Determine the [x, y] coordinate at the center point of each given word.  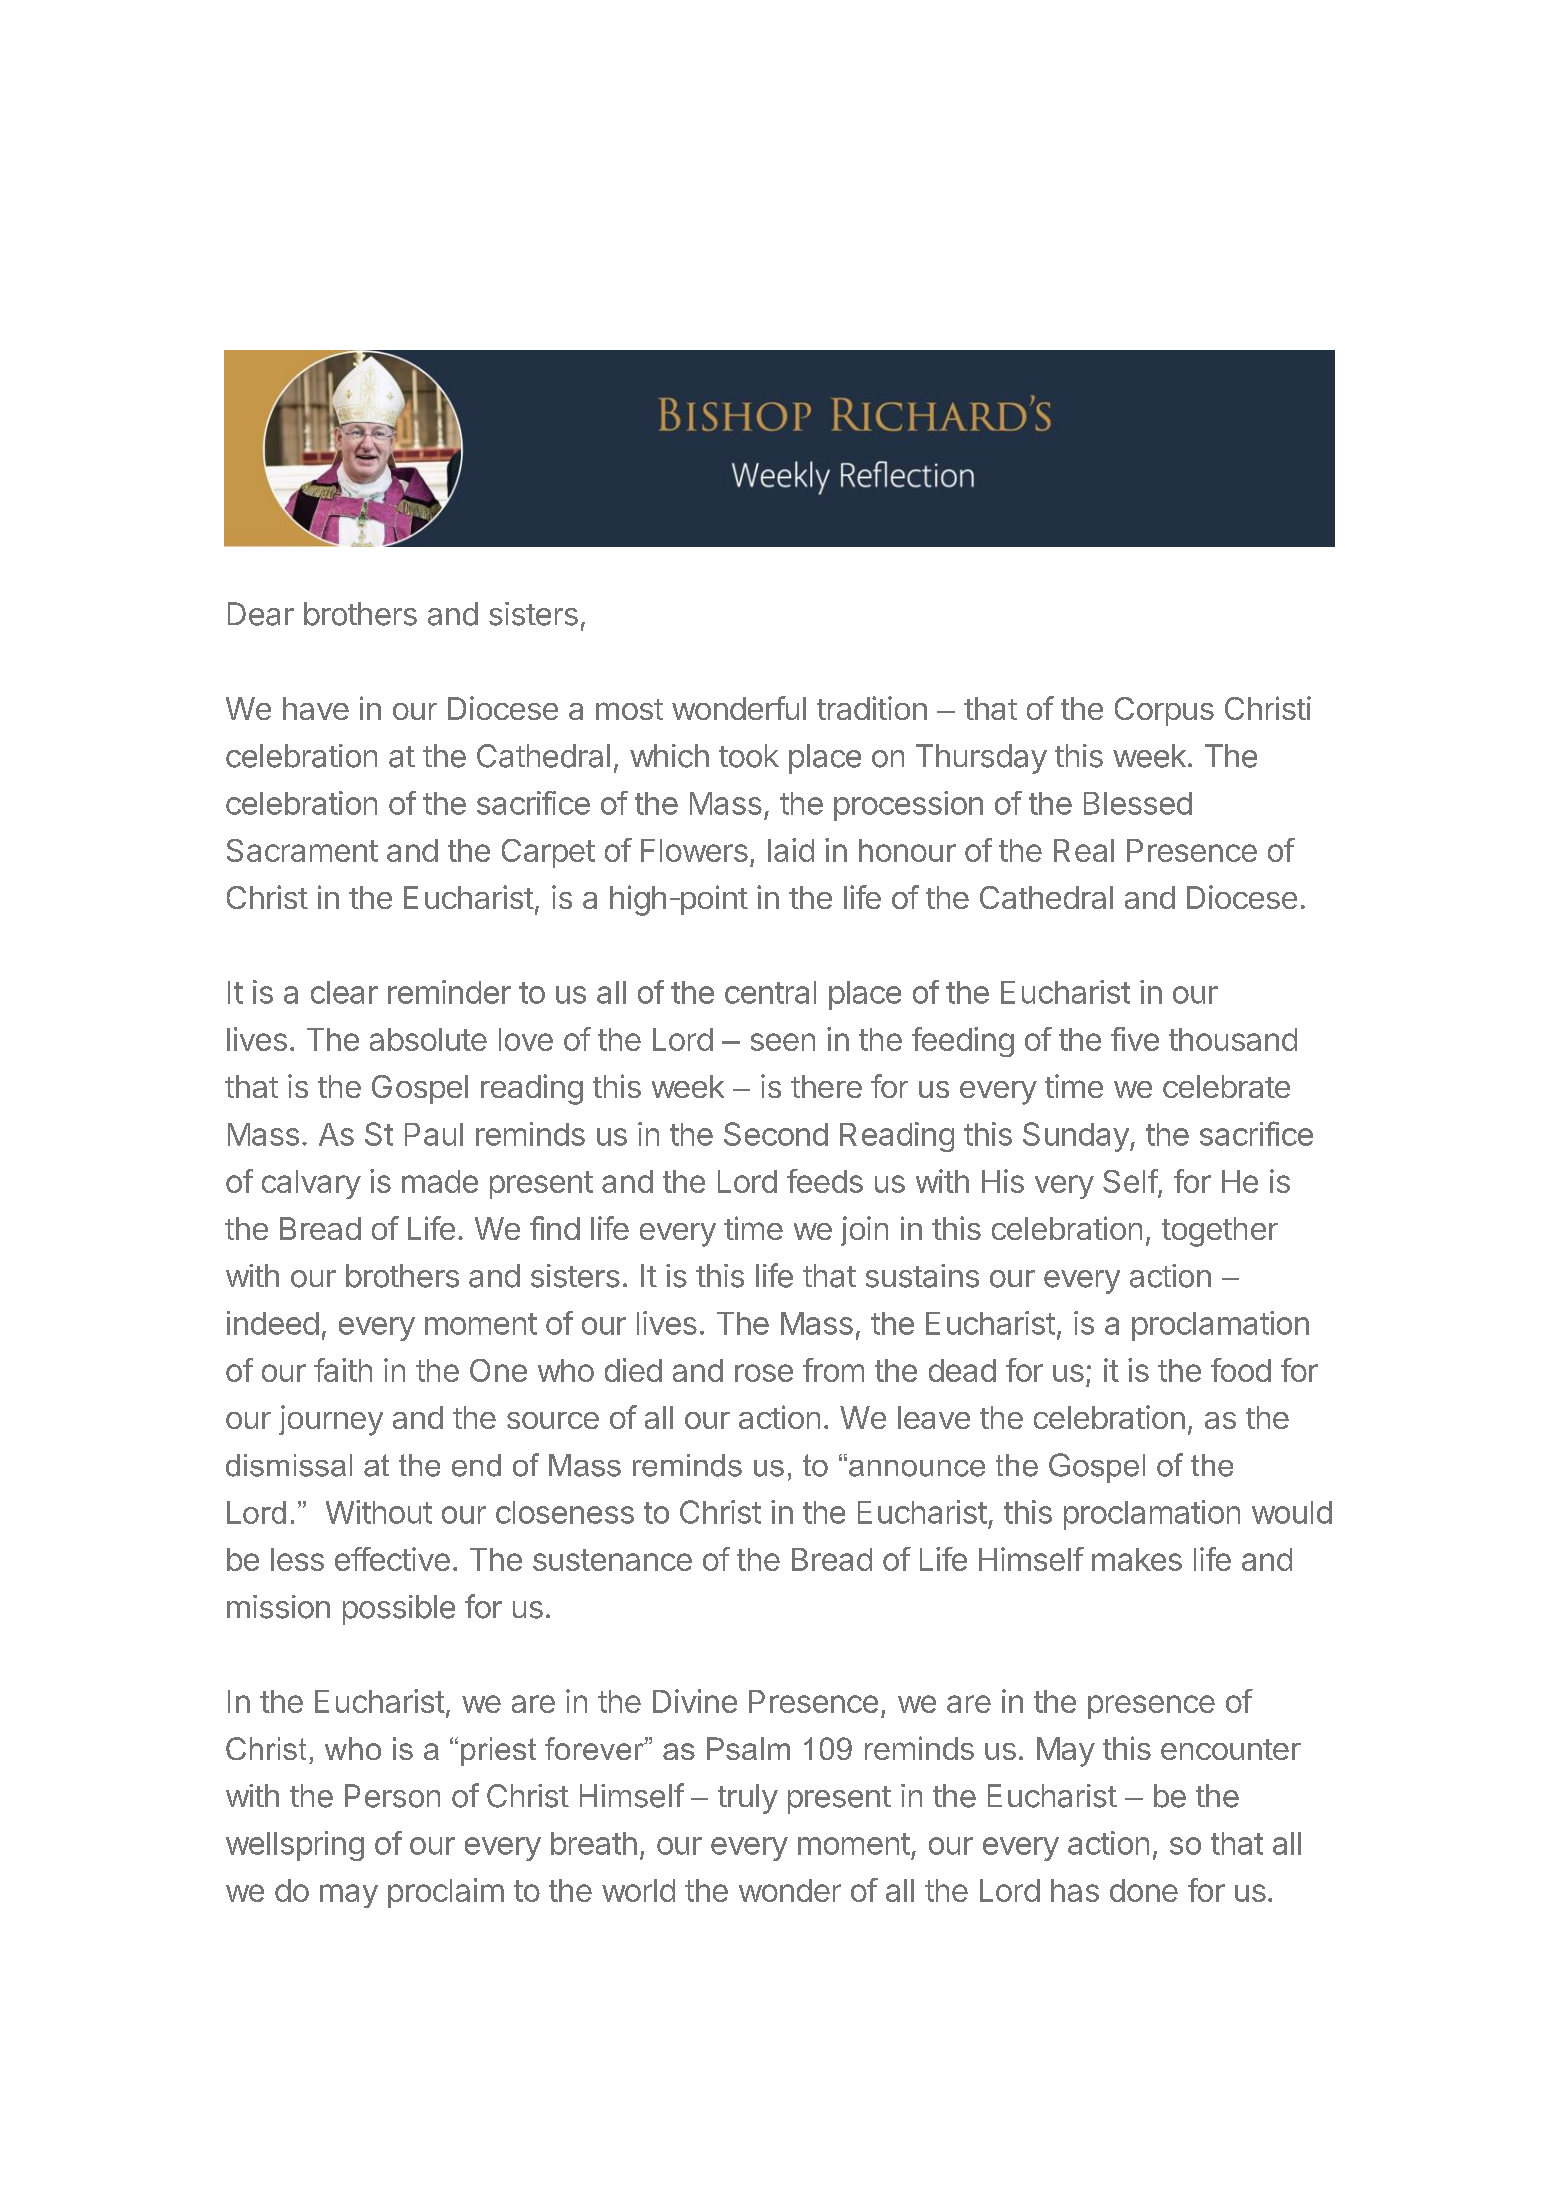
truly [748, 1799]
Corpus [1164, 711]
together [1220, 1232]
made [440, 1181]
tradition [872, 708]
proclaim [446, 1893]
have [316, 708]
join [864, 1231]
